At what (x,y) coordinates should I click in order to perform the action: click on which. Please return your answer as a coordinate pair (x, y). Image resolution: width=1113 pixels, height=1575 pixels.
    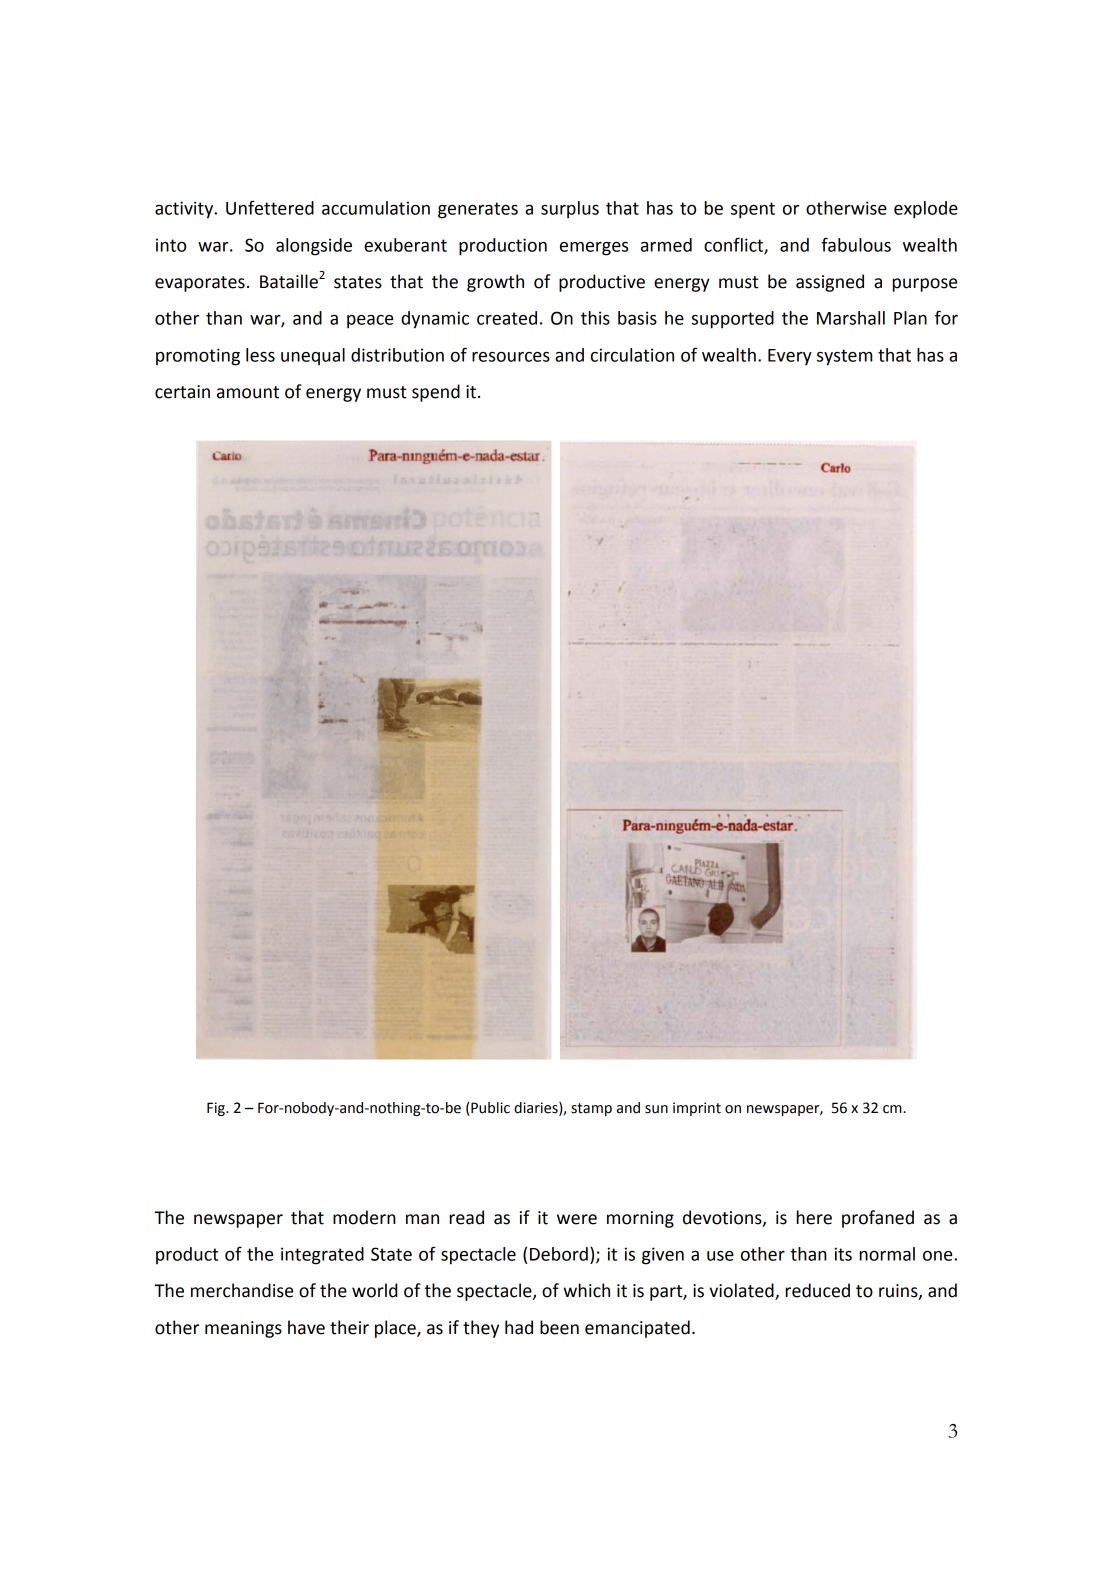
    Looking at the image, I should click on (586, 1290).
